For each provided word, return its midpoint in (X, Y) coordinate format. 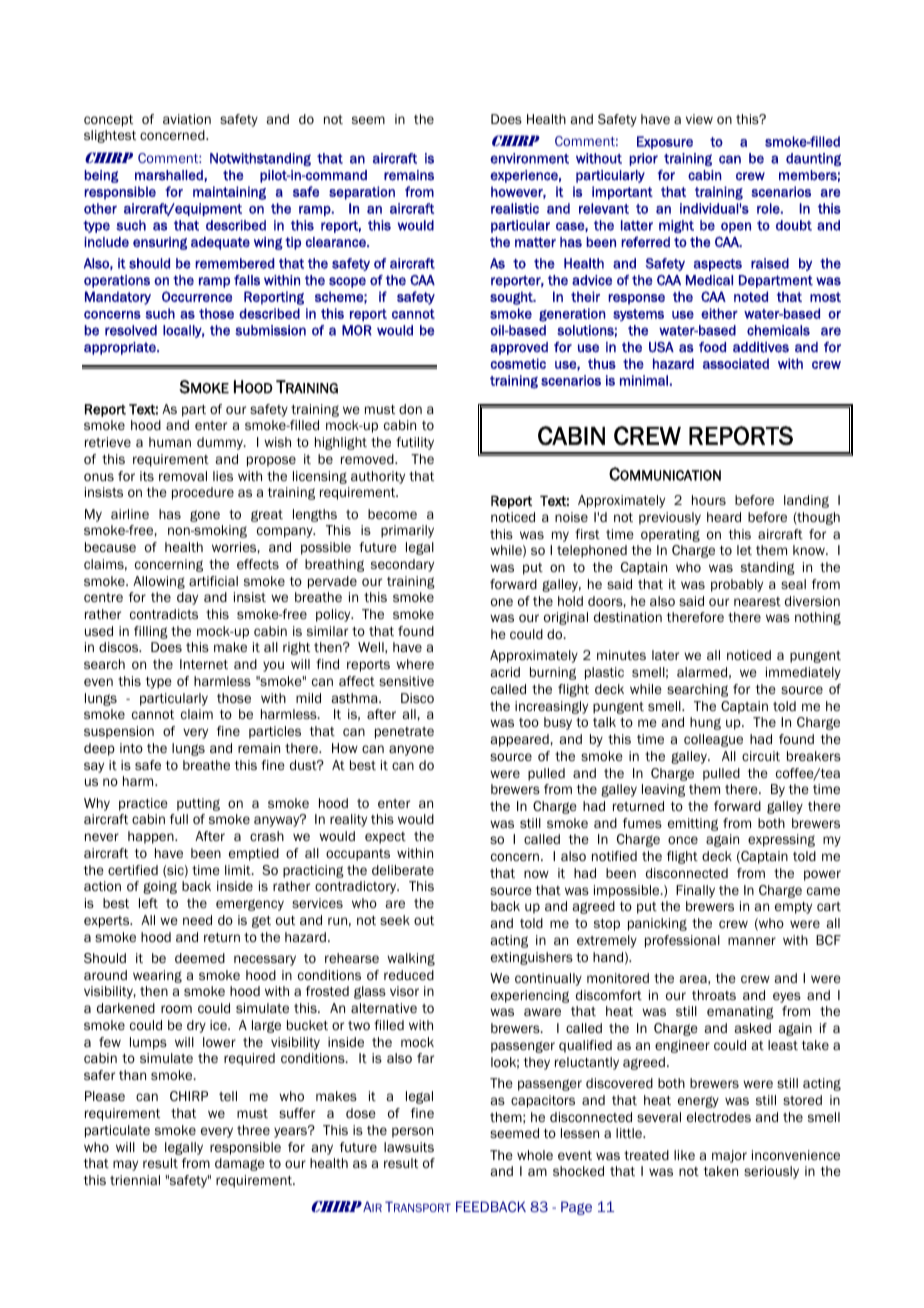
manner (752, 941)
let (744, 550)
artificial (213, 581)
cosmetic (518, 363)
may (125, 1165)
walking (411, 959)
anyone (411, 750)
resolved (131, 330)
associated (736, 363)
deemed (200, 958)
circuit (761, 756)
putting (198, 804)
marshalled (170, 176)
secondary (402, 565)
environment (529, 158)
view (699, 119)
